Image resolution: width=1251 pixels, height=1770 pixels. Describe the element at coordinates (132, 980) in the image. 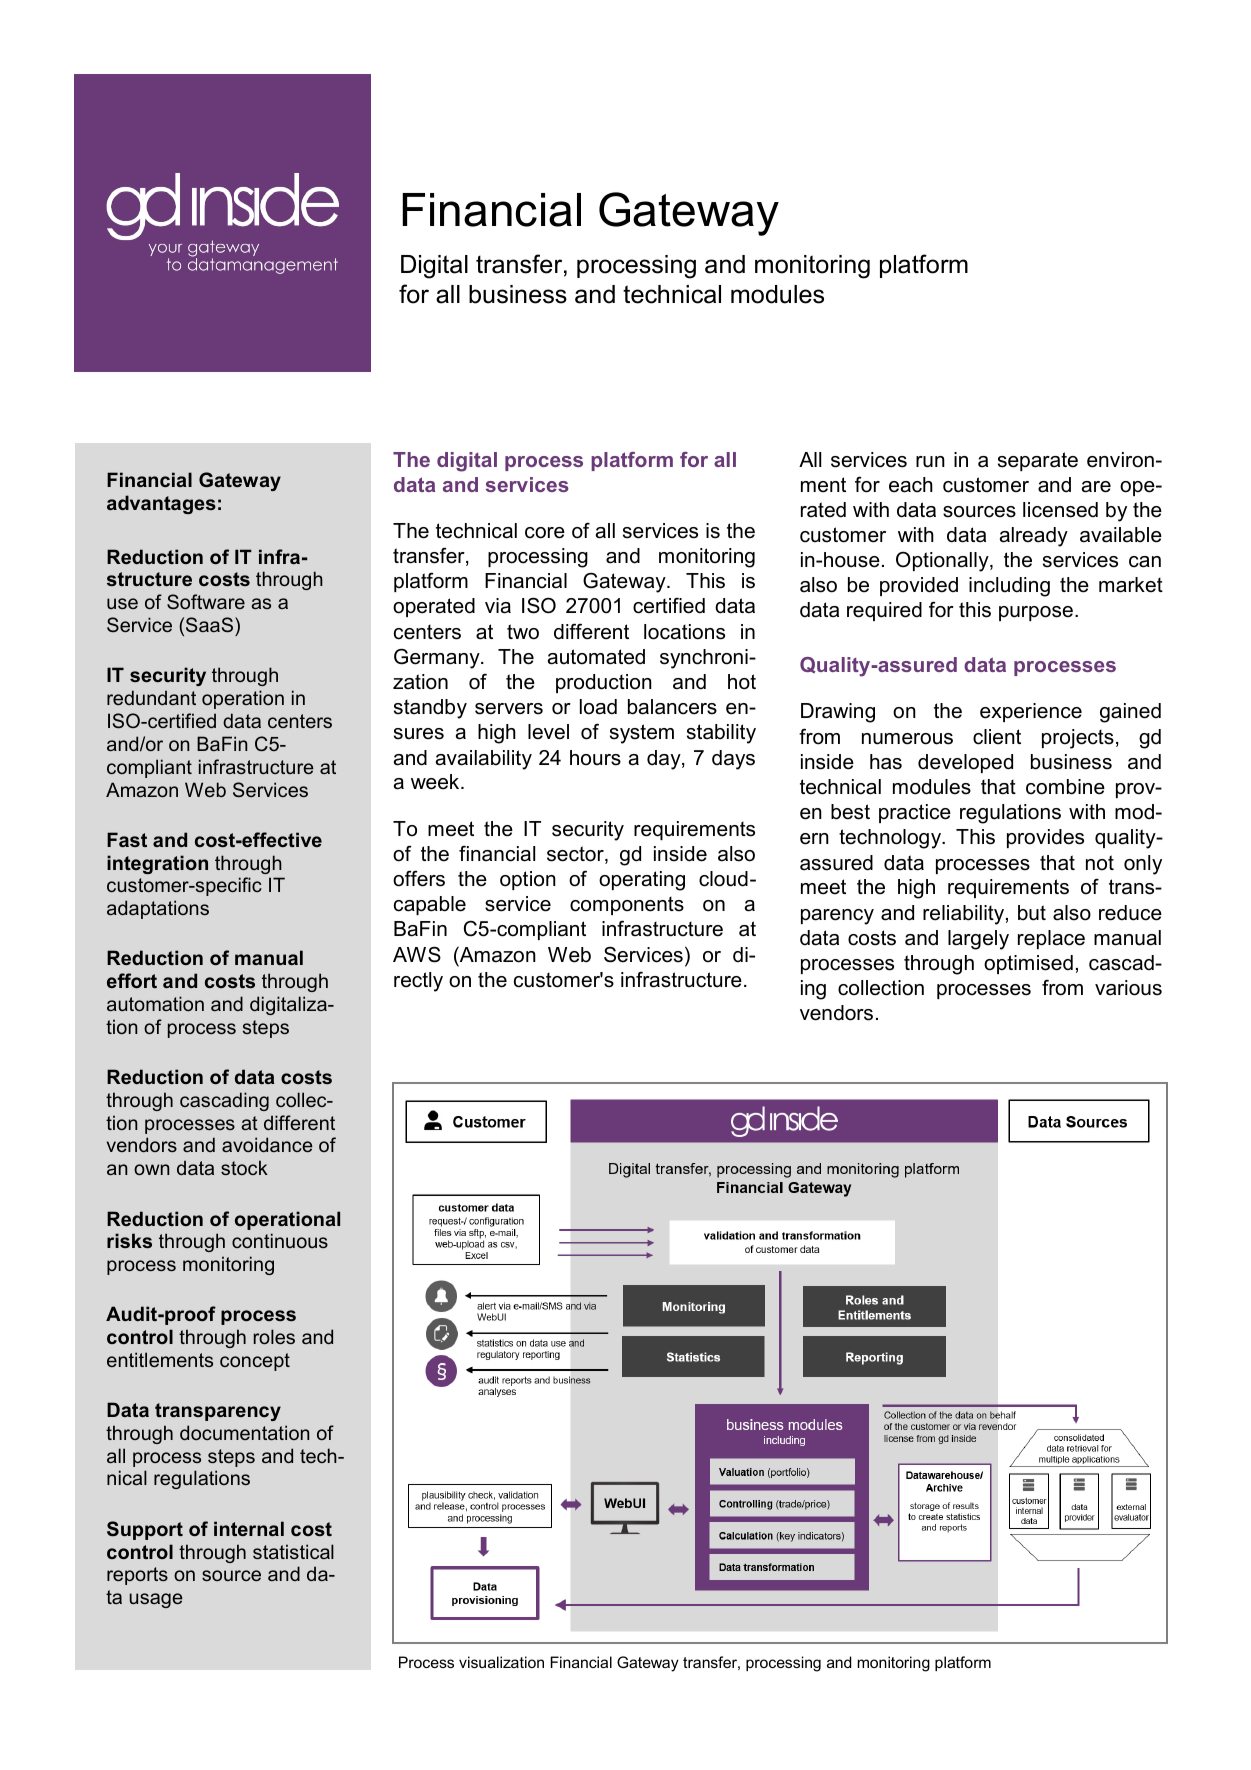

I see `effort` at that location.
